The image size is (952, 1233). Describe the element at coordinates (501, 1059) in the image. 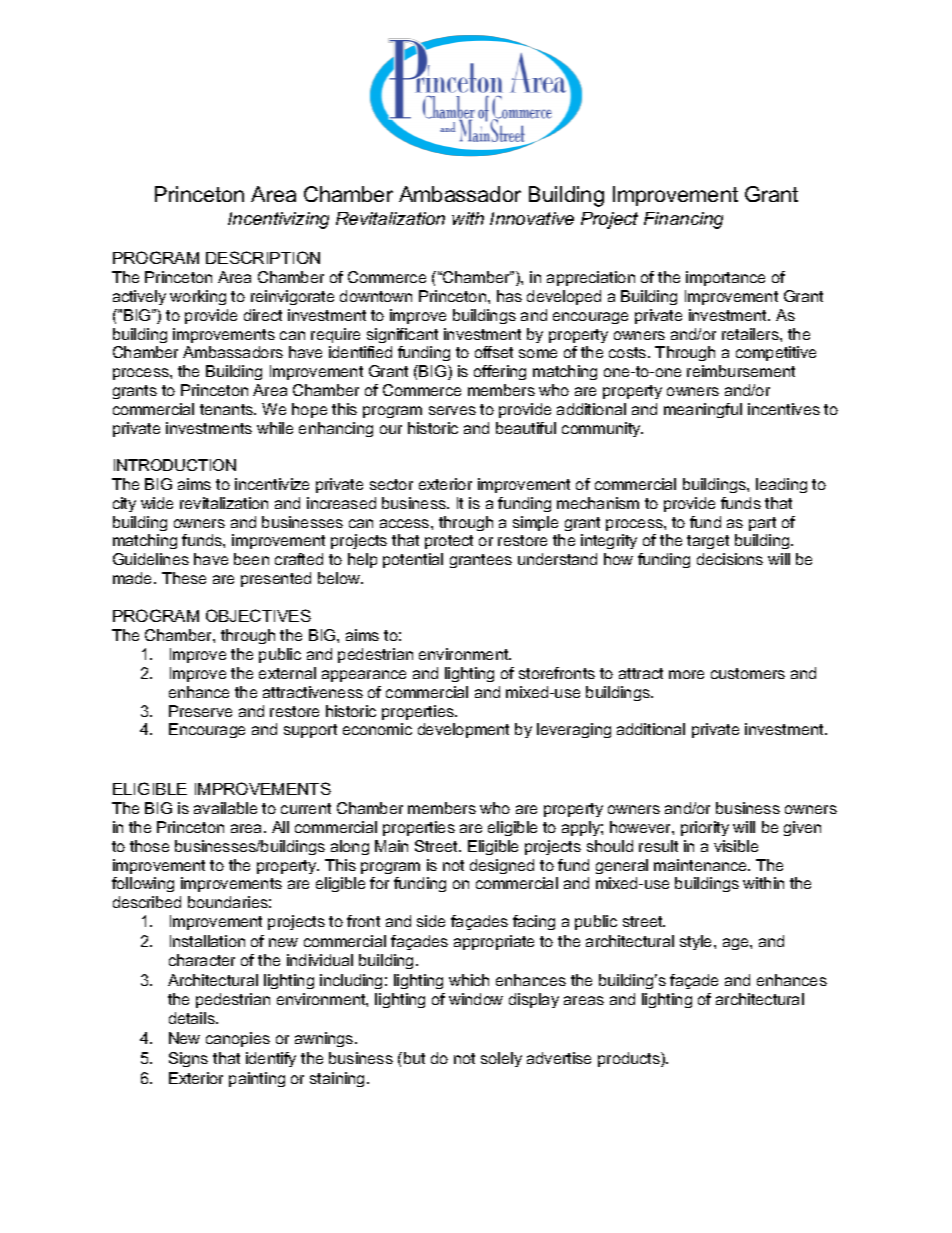

I see `solely` at that location.
